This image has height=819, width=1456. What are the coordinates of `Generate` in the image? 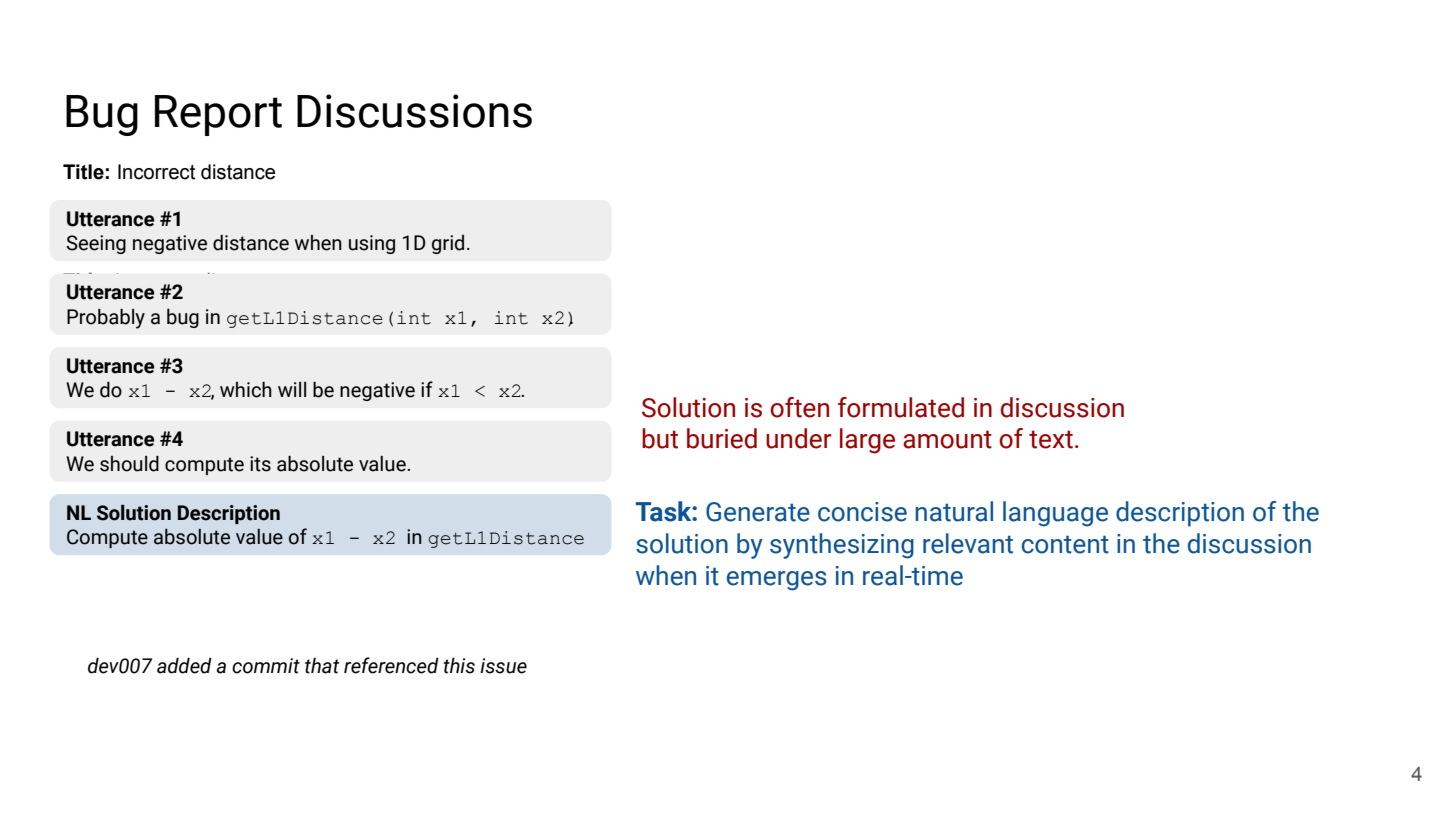 It's located at (758, 512).
